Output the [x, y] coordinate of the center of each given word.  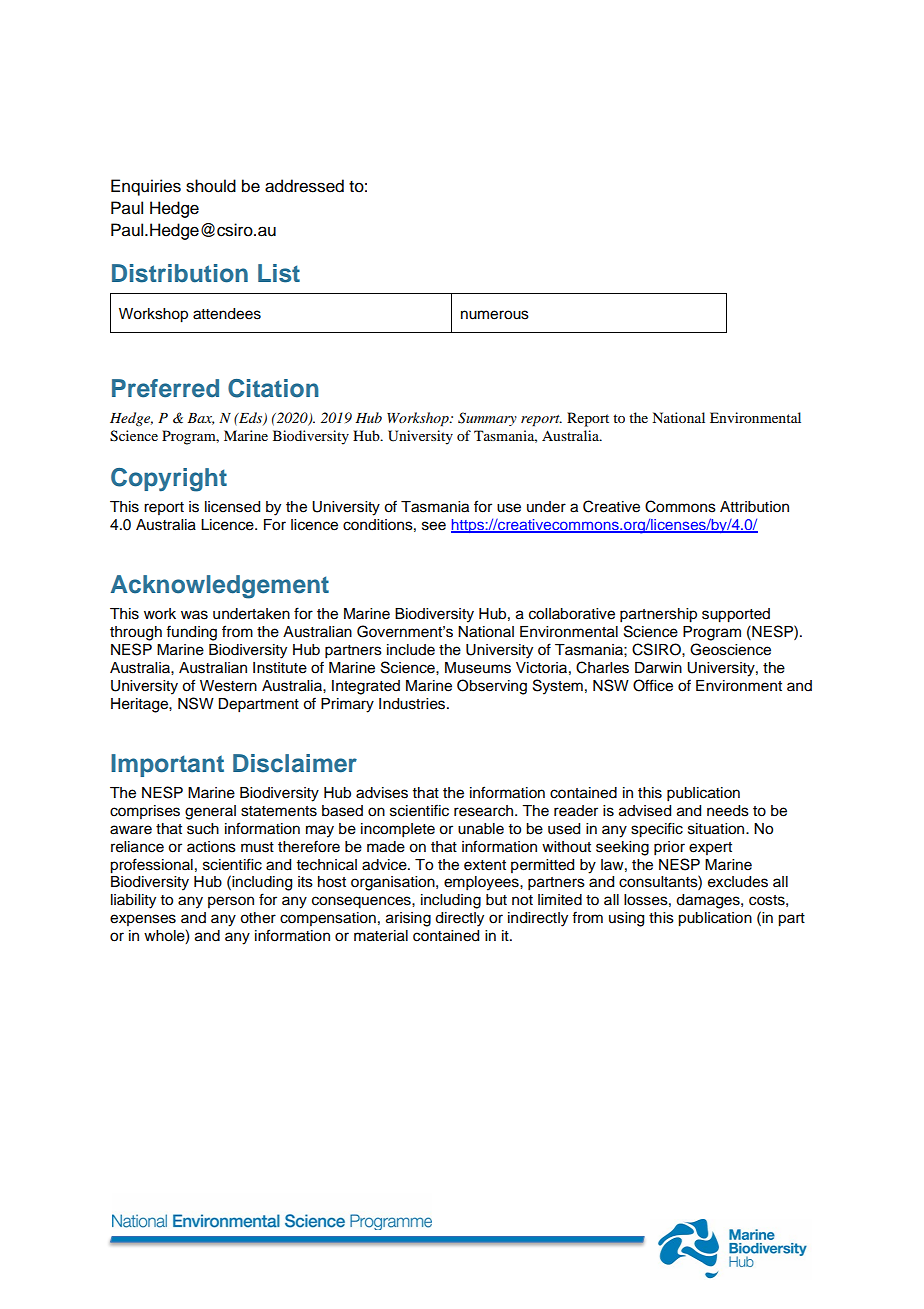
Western [228, 686]
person [231, 902]
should [211, 186]
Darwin [658, 668]
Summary [487, 419]
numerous [495, 315]
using [626, 919]
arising [408, 919]
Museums [478, 668]
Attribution [754, 507]
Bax [200, 419]
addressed [304, 186]
